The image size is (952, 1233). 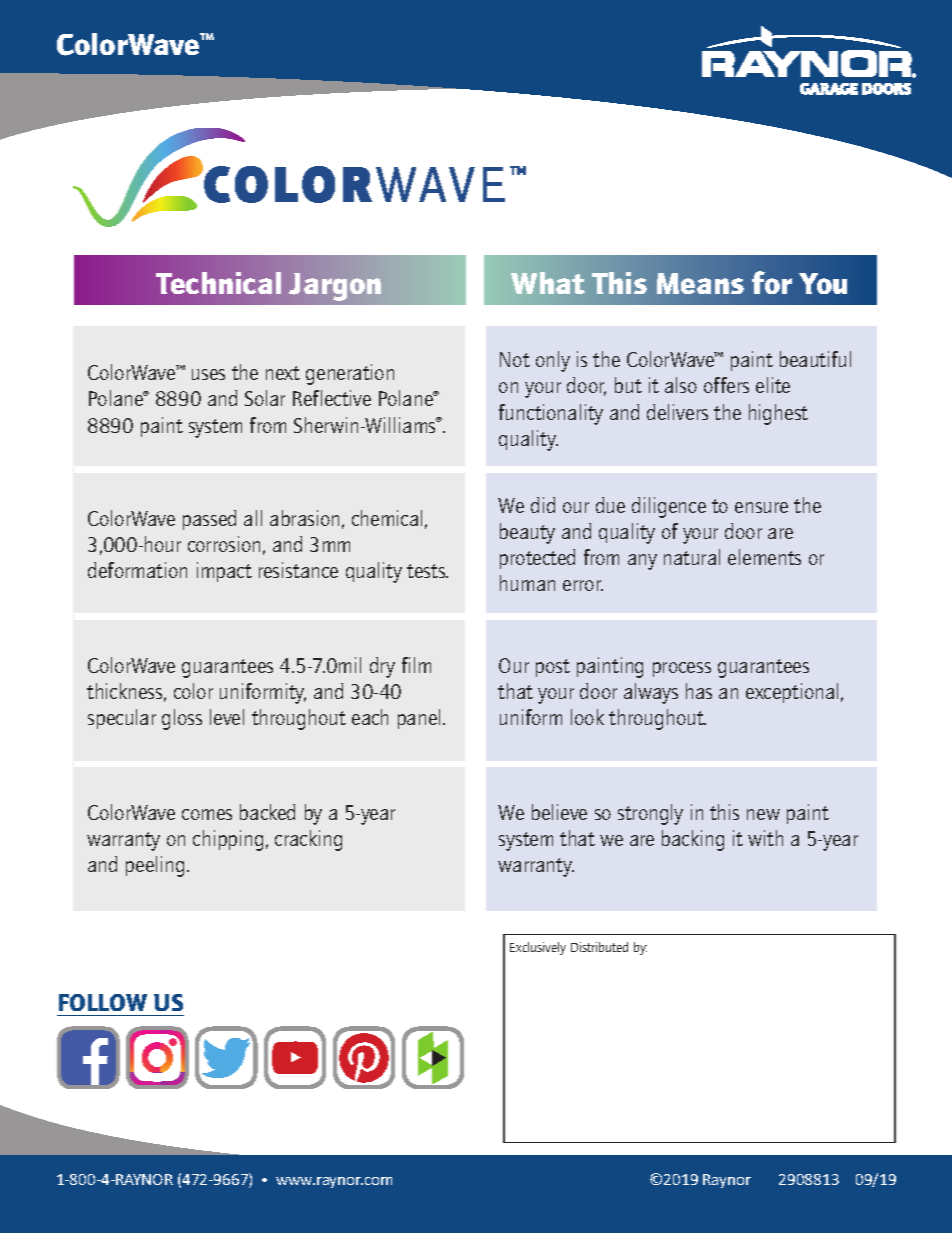 I want to click on ensure, so click(x=761, y=507).
